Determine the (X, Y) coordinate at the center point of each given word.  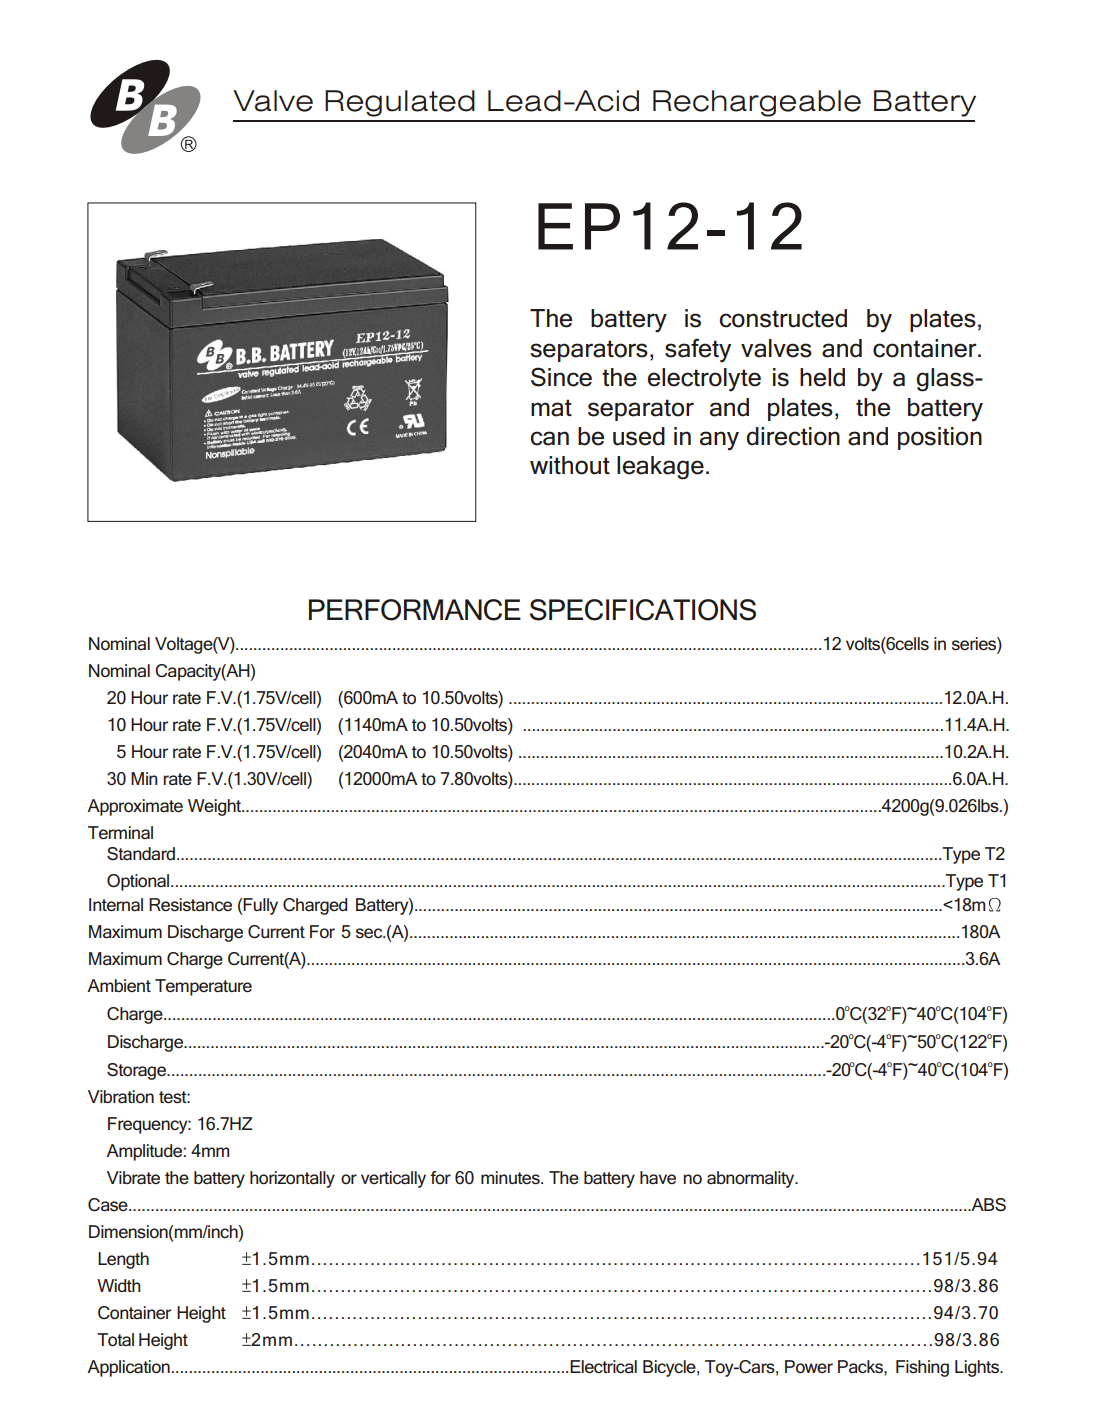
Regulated (400, 103)
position (940, 438)
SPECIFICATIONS (643, 610)
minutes (511, 1178)
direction (793, 436)
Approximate (135, 807)
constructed (783, 318)
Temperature (203, 987)
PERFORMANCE (415, 610)
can (549, 438)
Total (115, 1340)
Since (561, 377)
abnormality (752, 1179)
